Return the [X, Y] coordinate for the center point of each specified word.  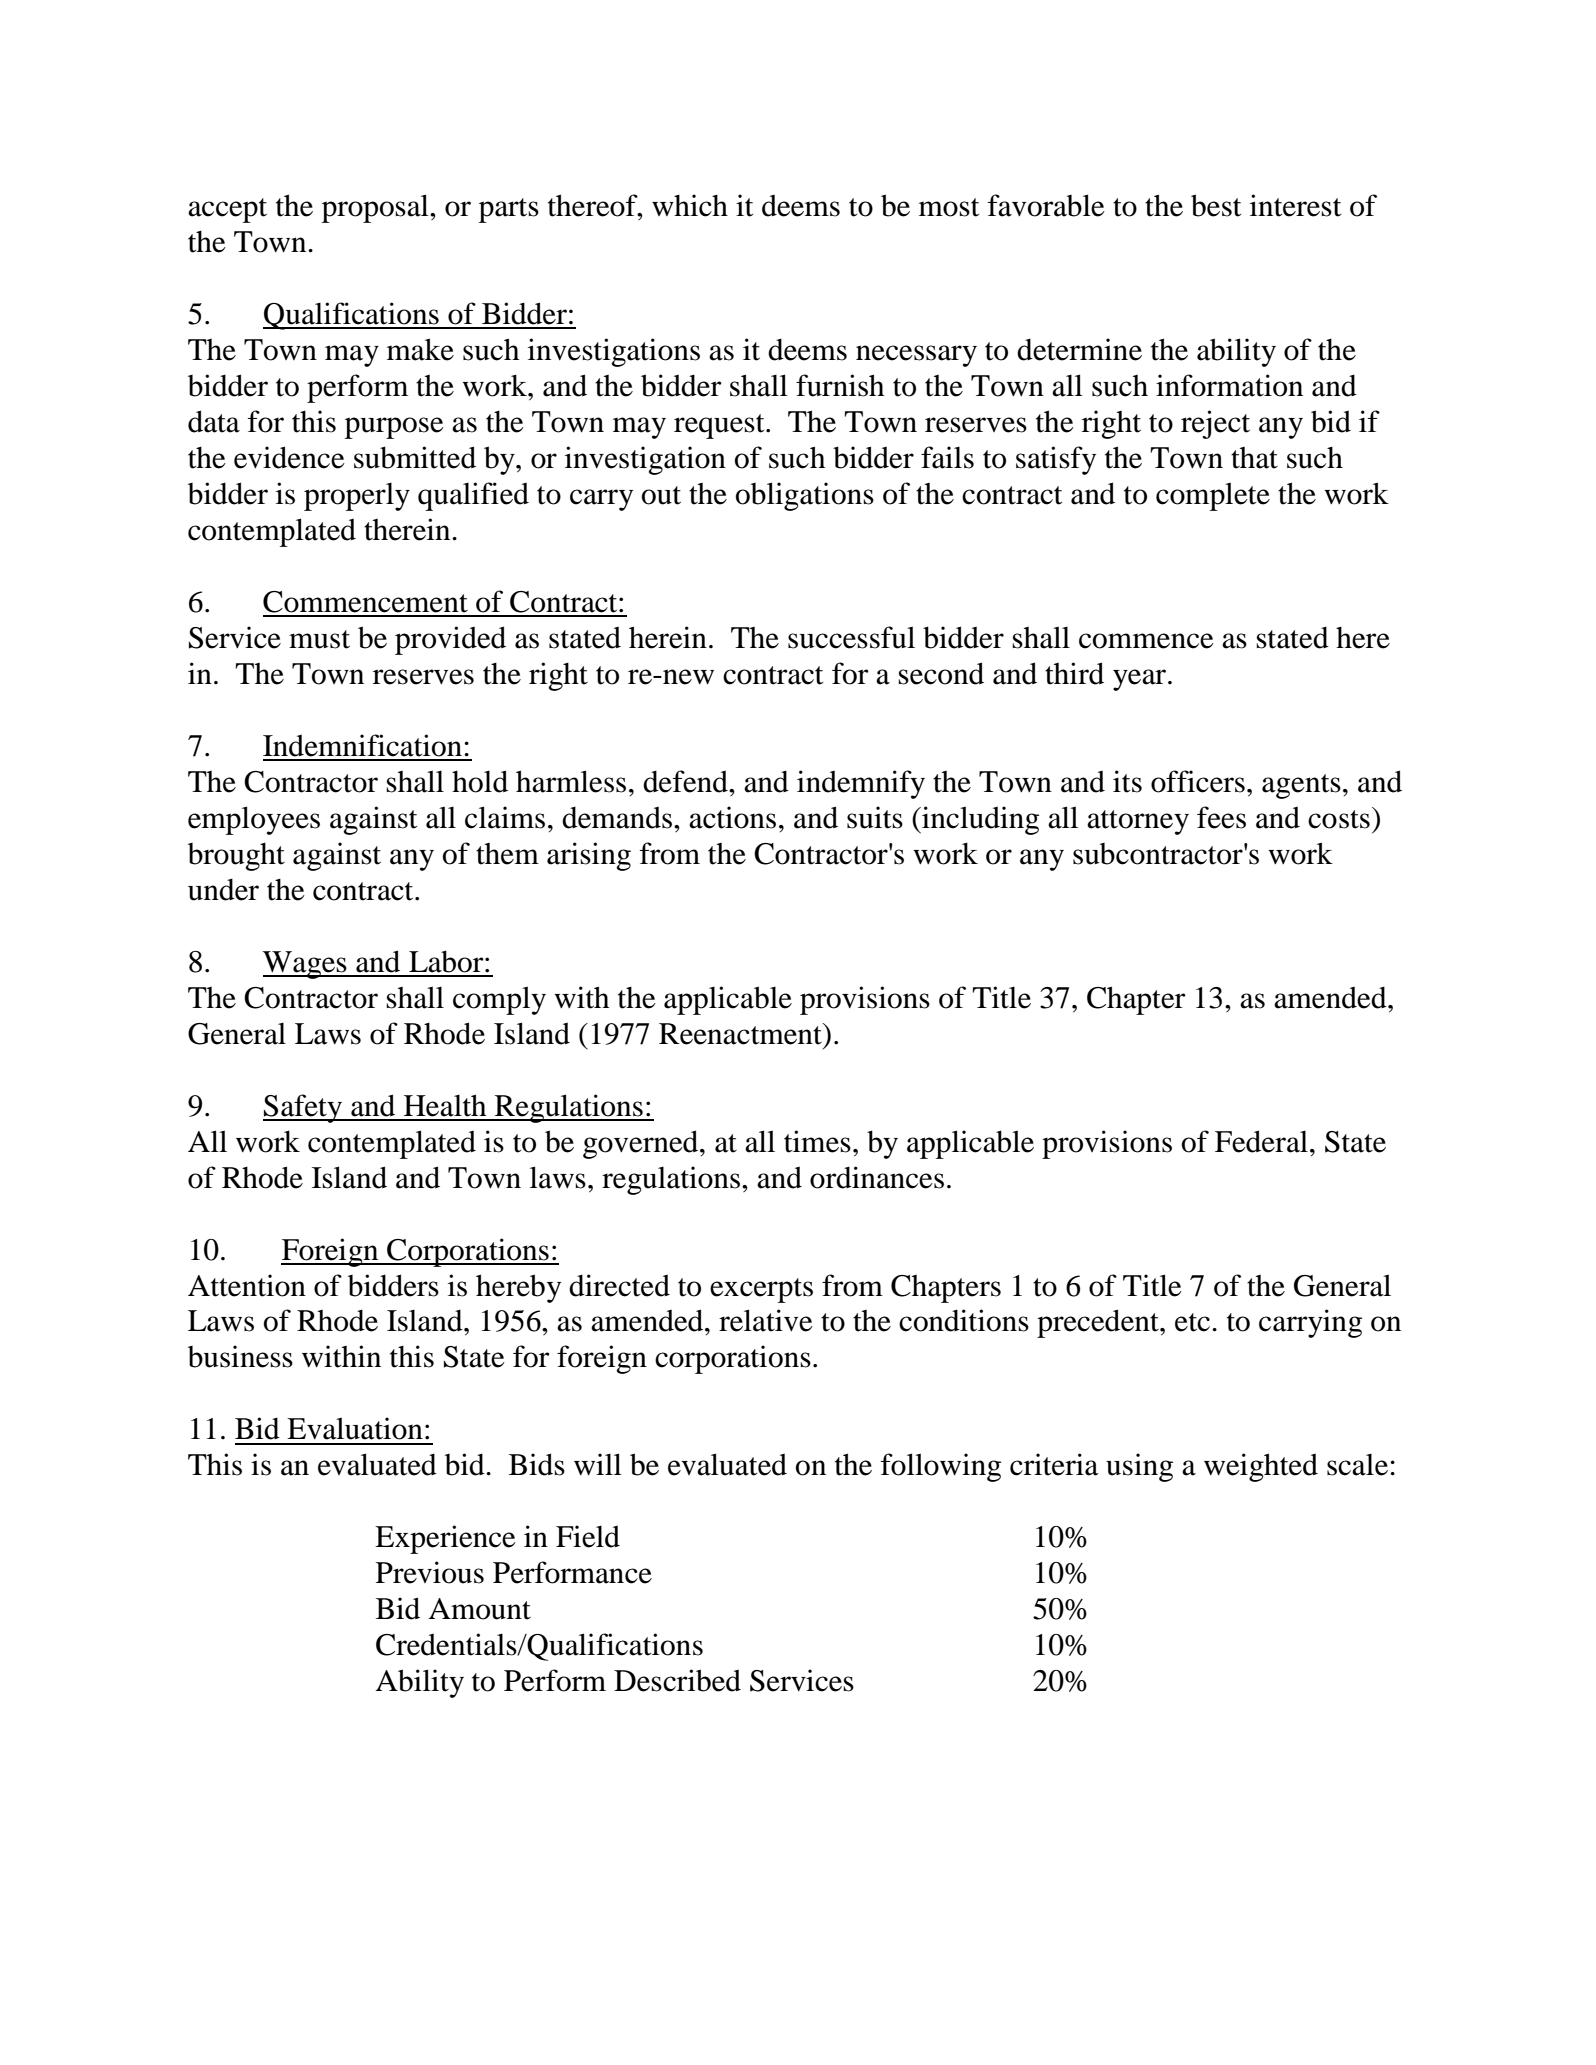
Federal [1261, 1141]
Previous [430, 1572]
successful [851, 637]
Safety [304, 1108]
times [817, 1141]
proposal [376, 208]
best [1216, 205]
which [690, 205]
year [1141, 680]
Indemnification [362, 745]
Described [677, 1680]
